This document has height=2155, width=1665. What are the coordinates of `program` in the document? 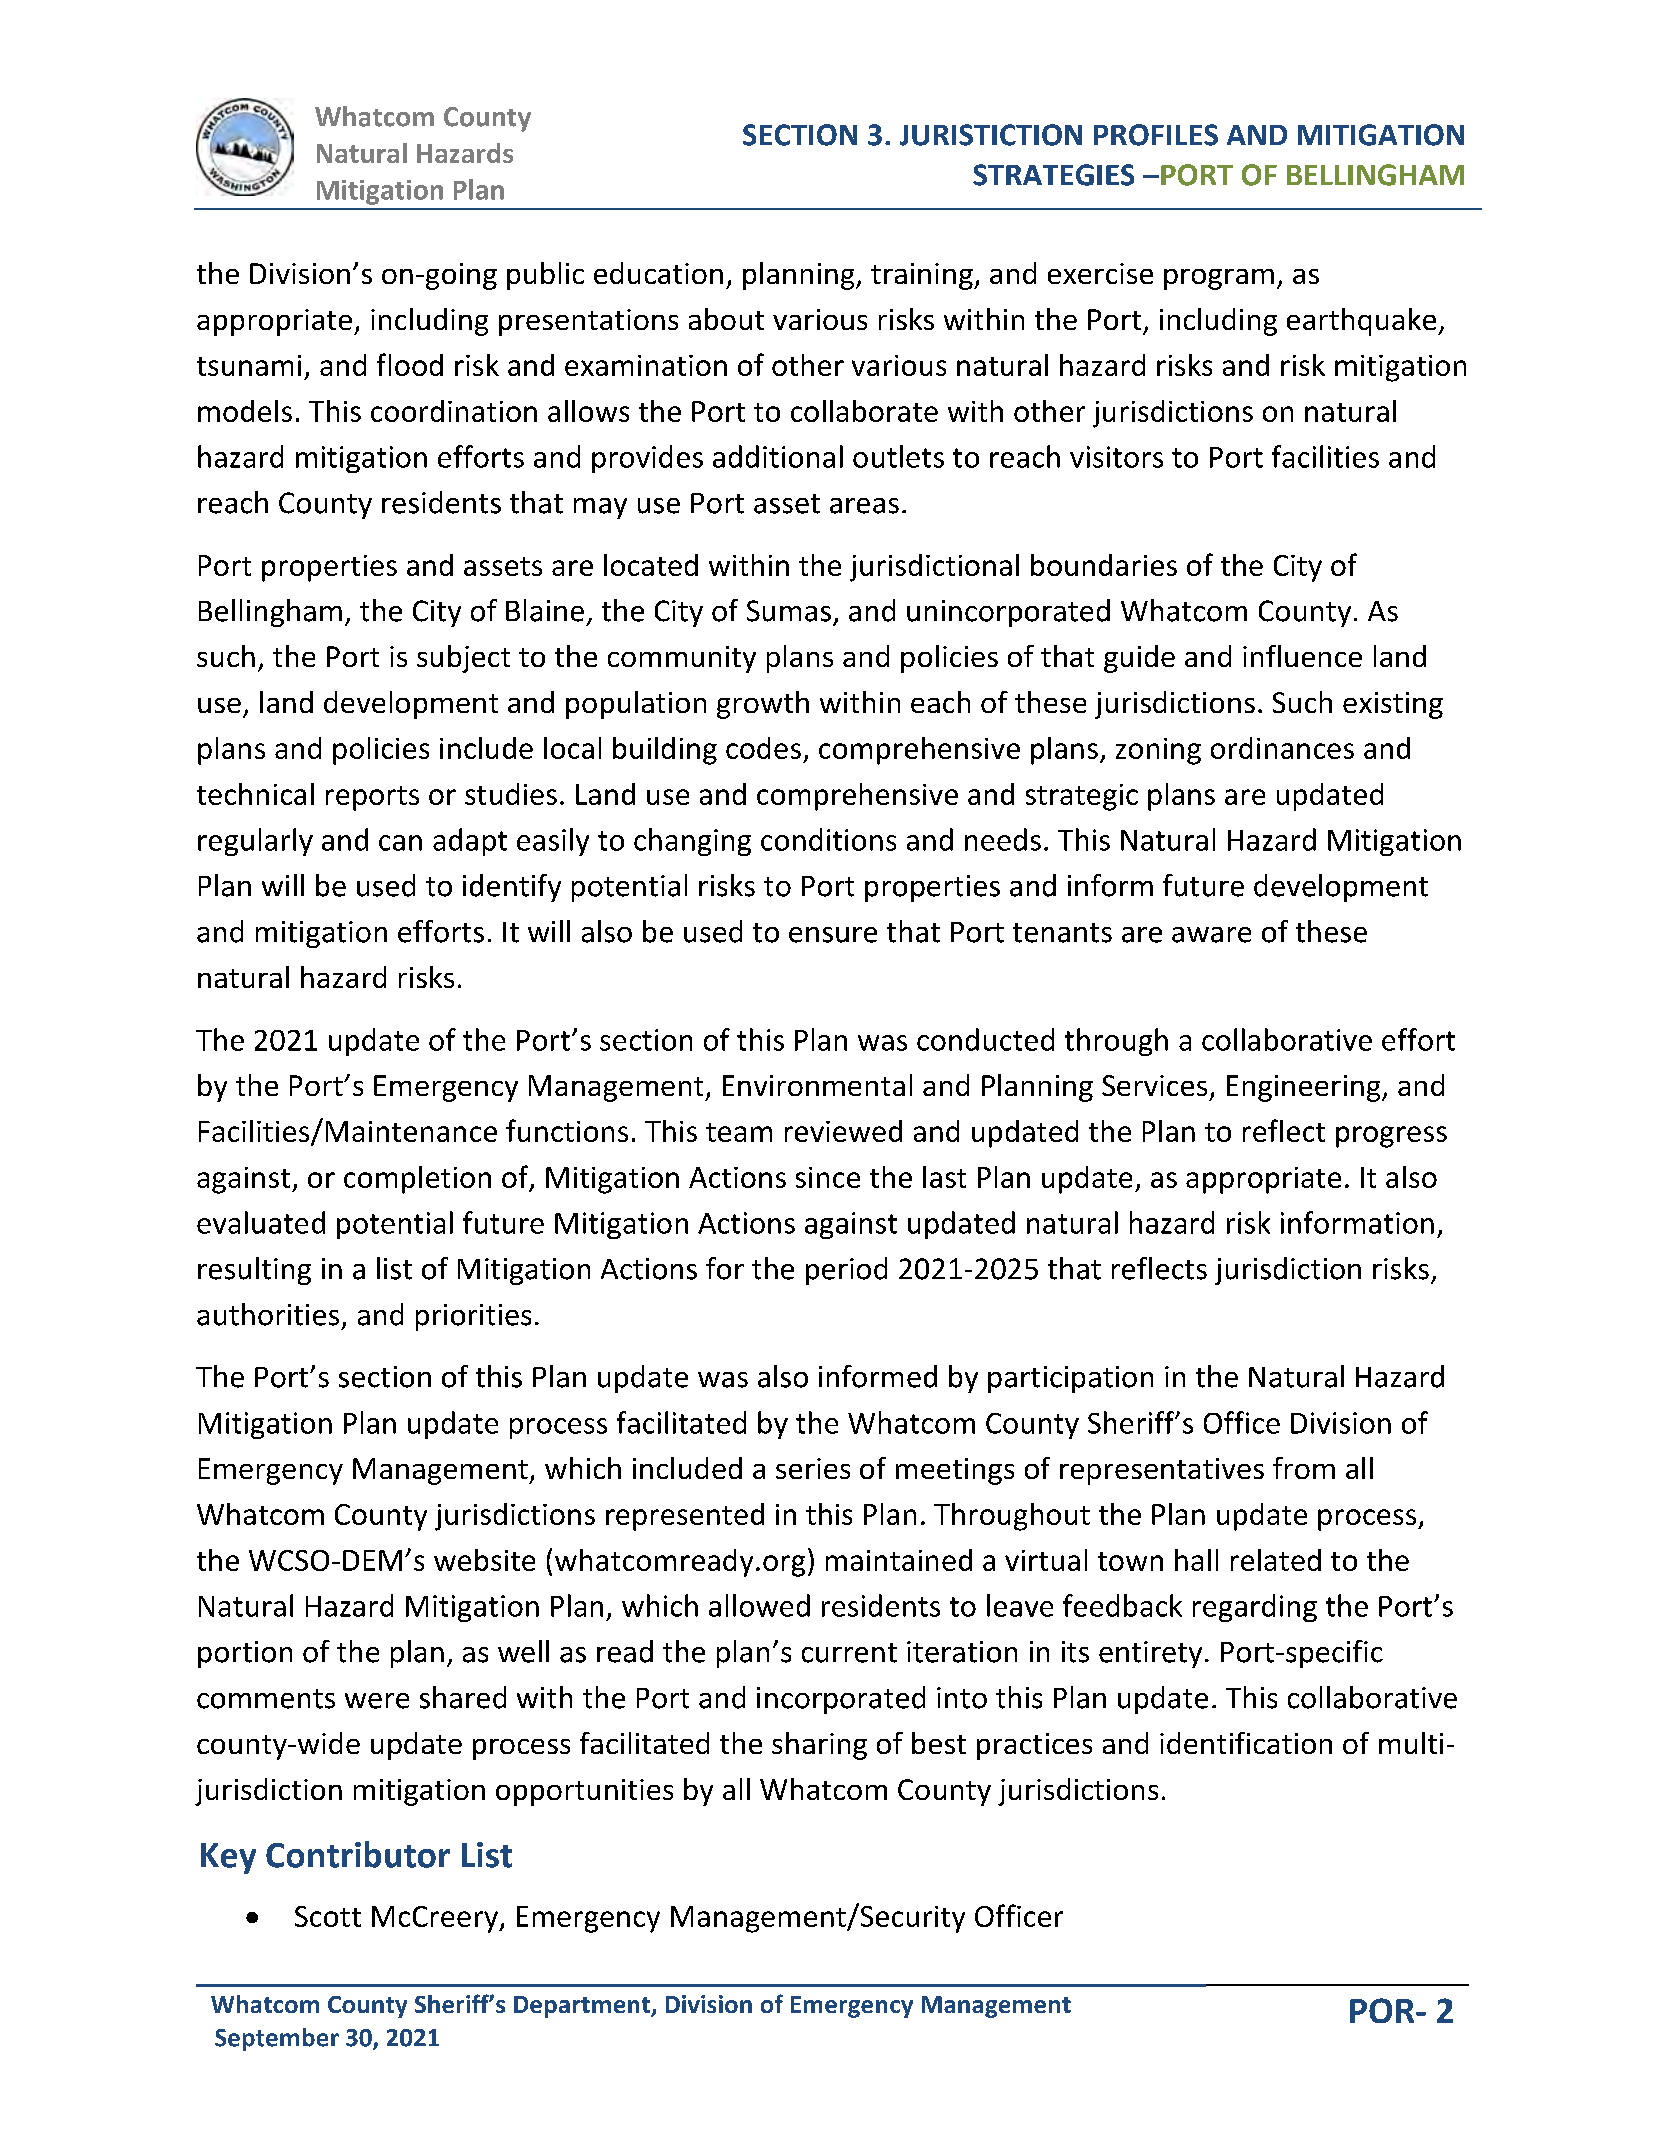 It's located at (1219, 279).
